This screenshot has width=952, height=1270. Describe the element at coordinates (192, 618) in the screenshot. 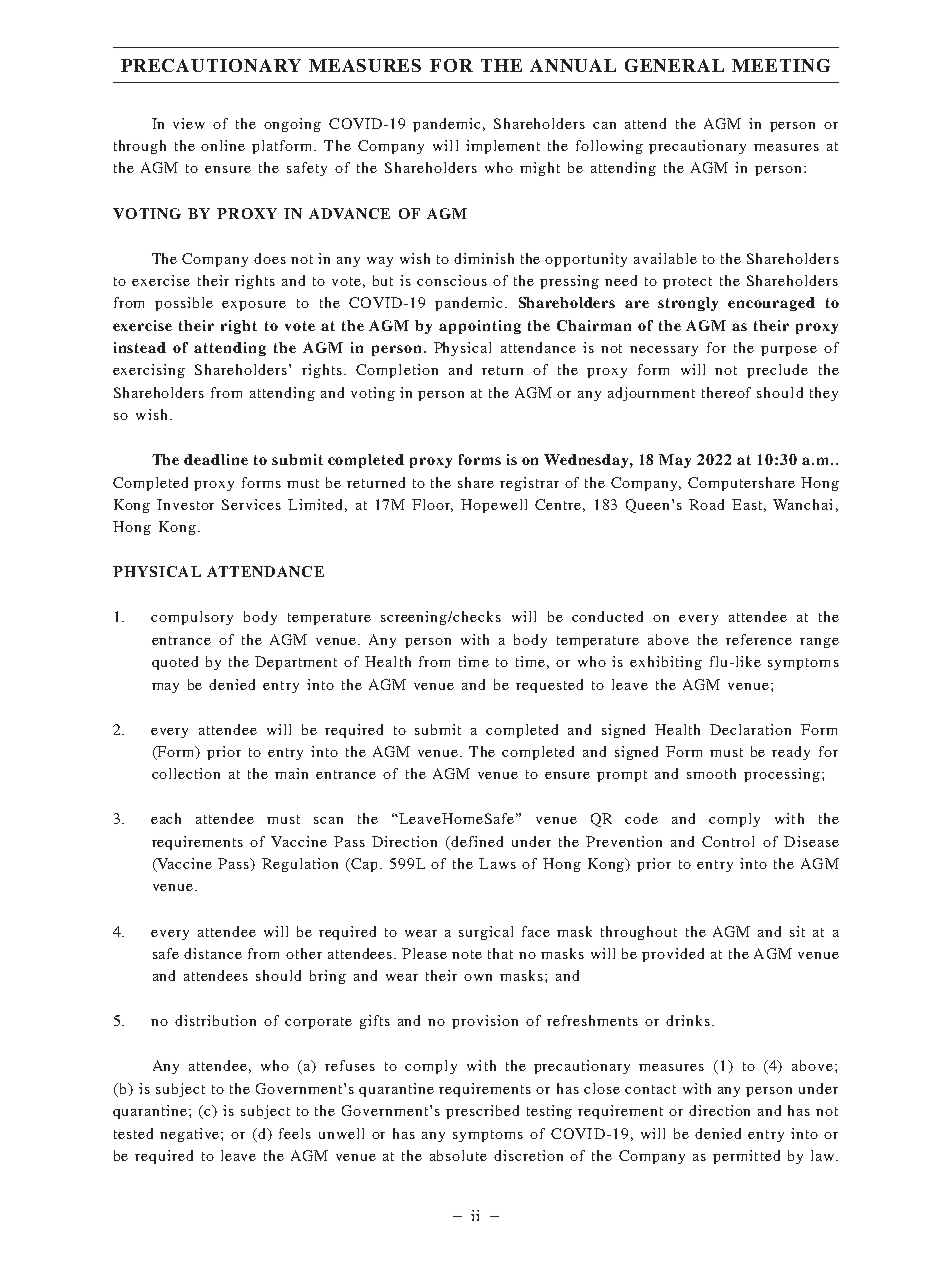

I see `compulsory` at that location.
